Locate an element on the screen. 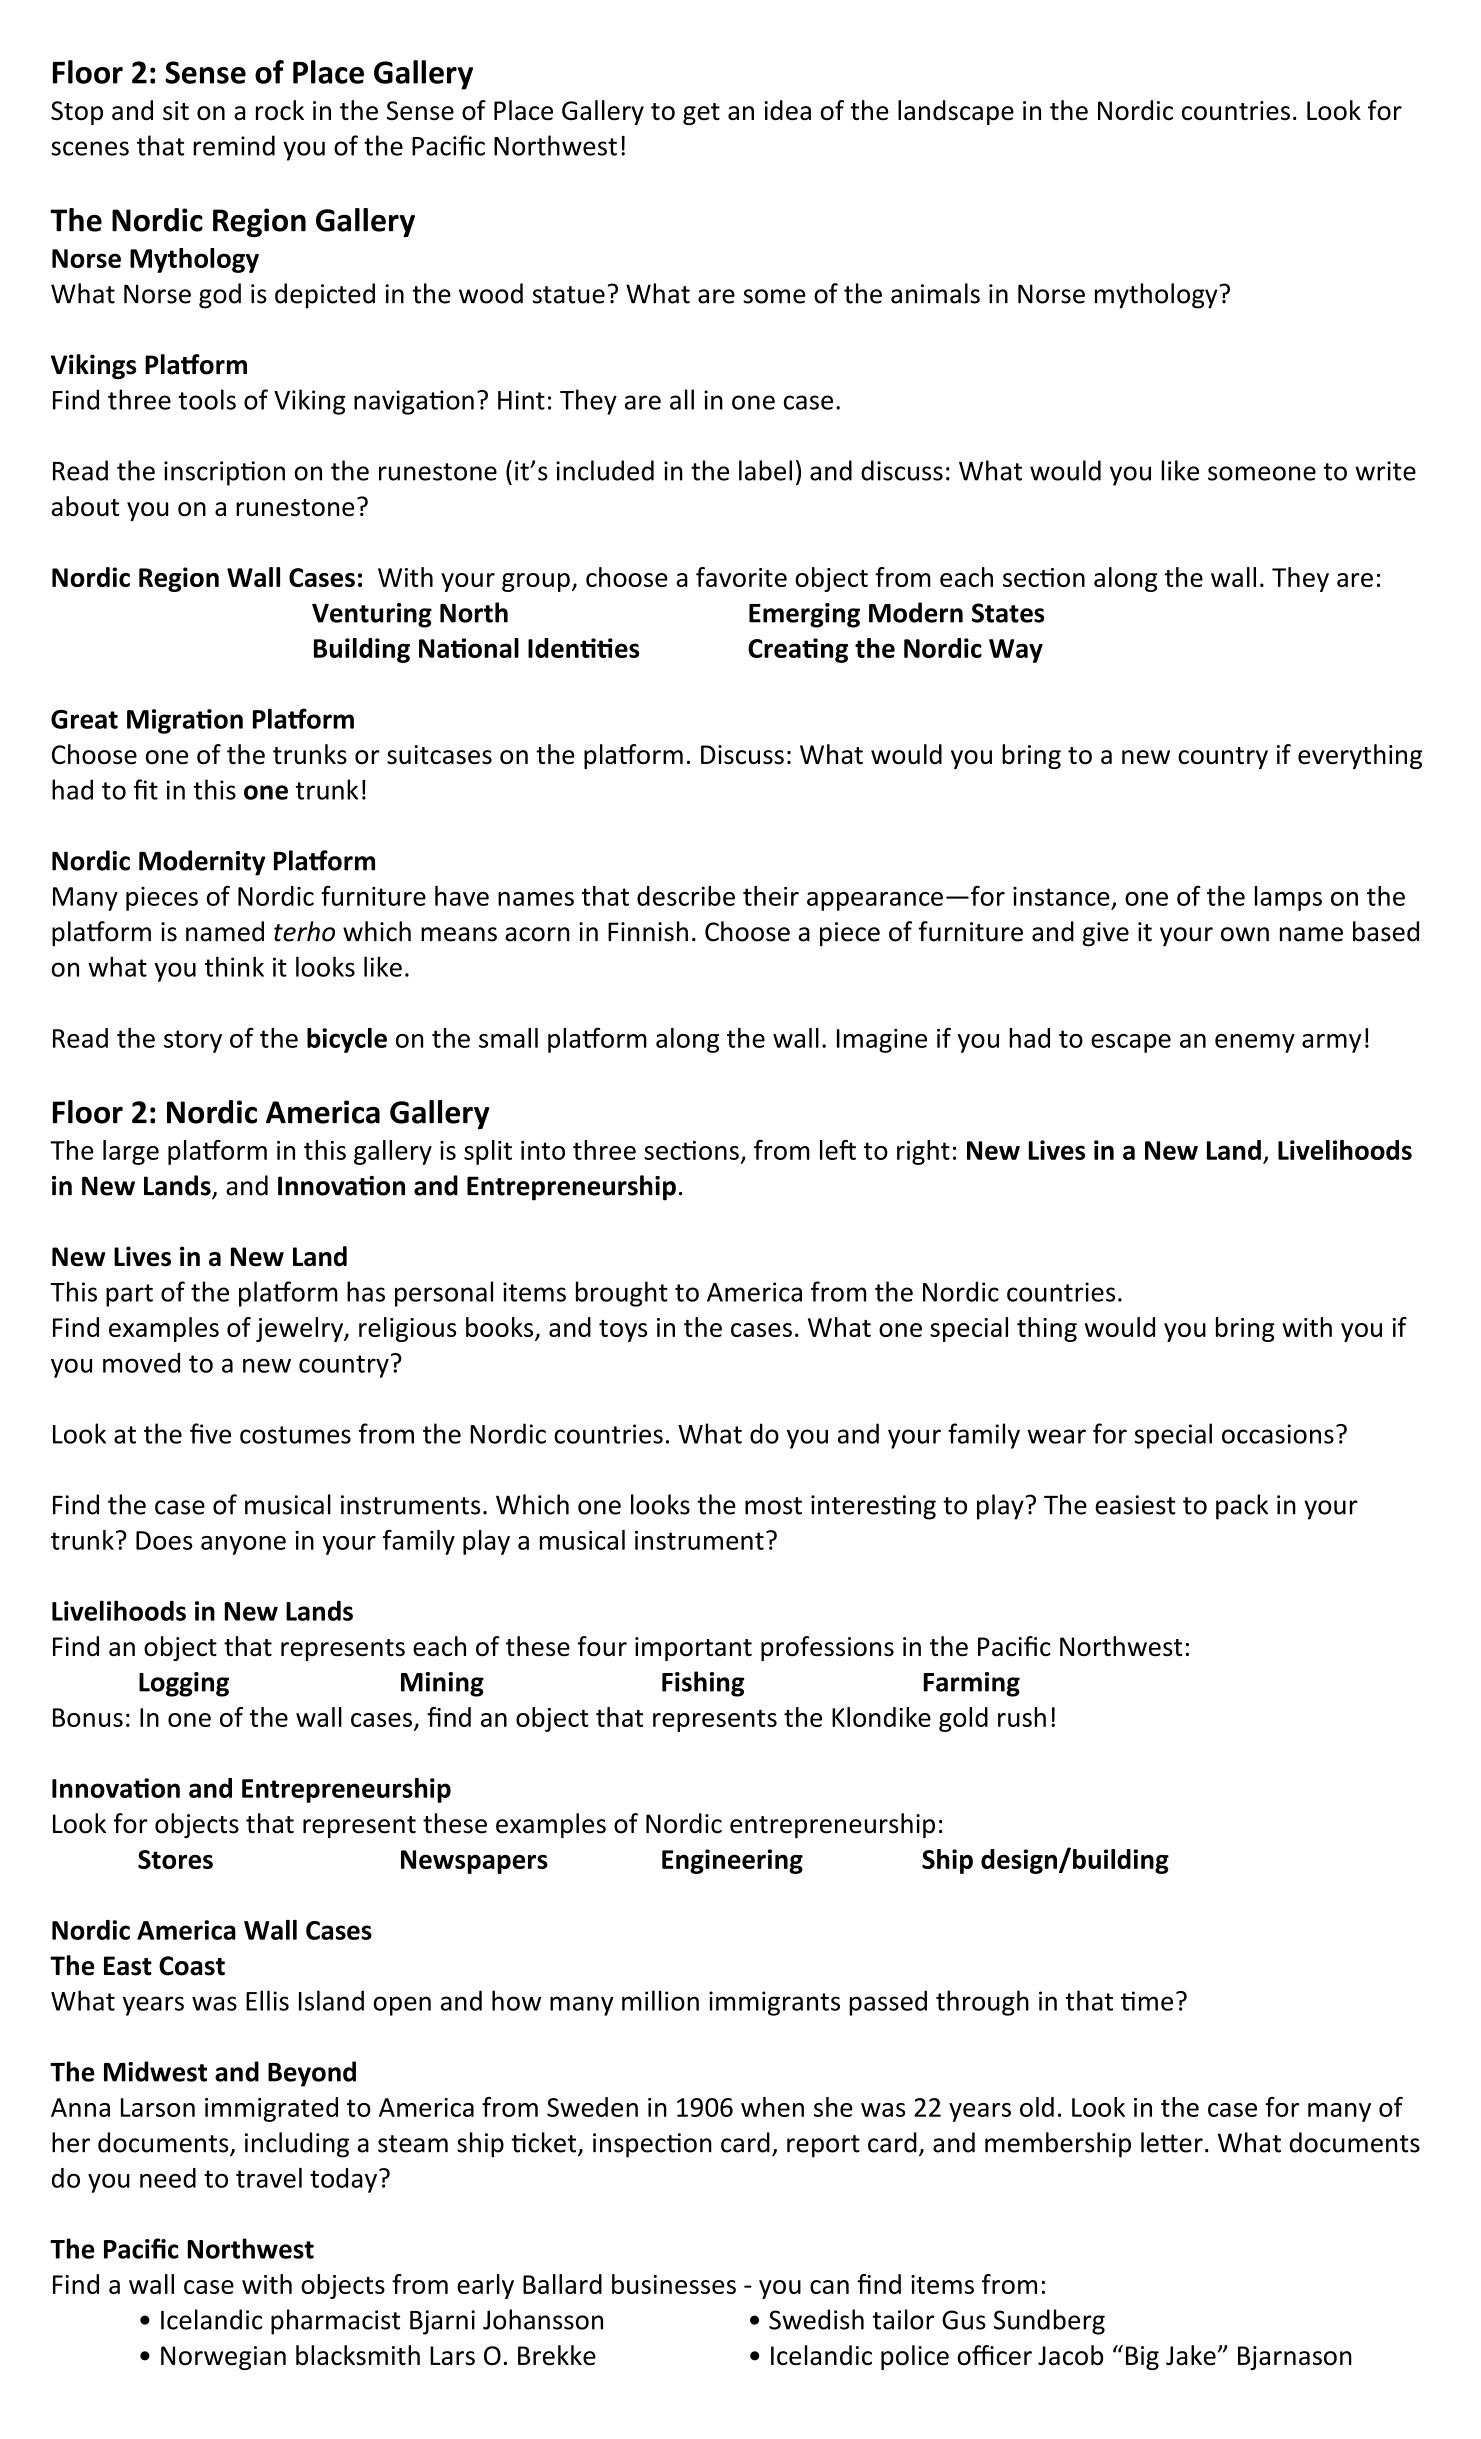 The height and width of the screenshot is (2439, 1481). Jake is located at coordinates (1191, 2355).
